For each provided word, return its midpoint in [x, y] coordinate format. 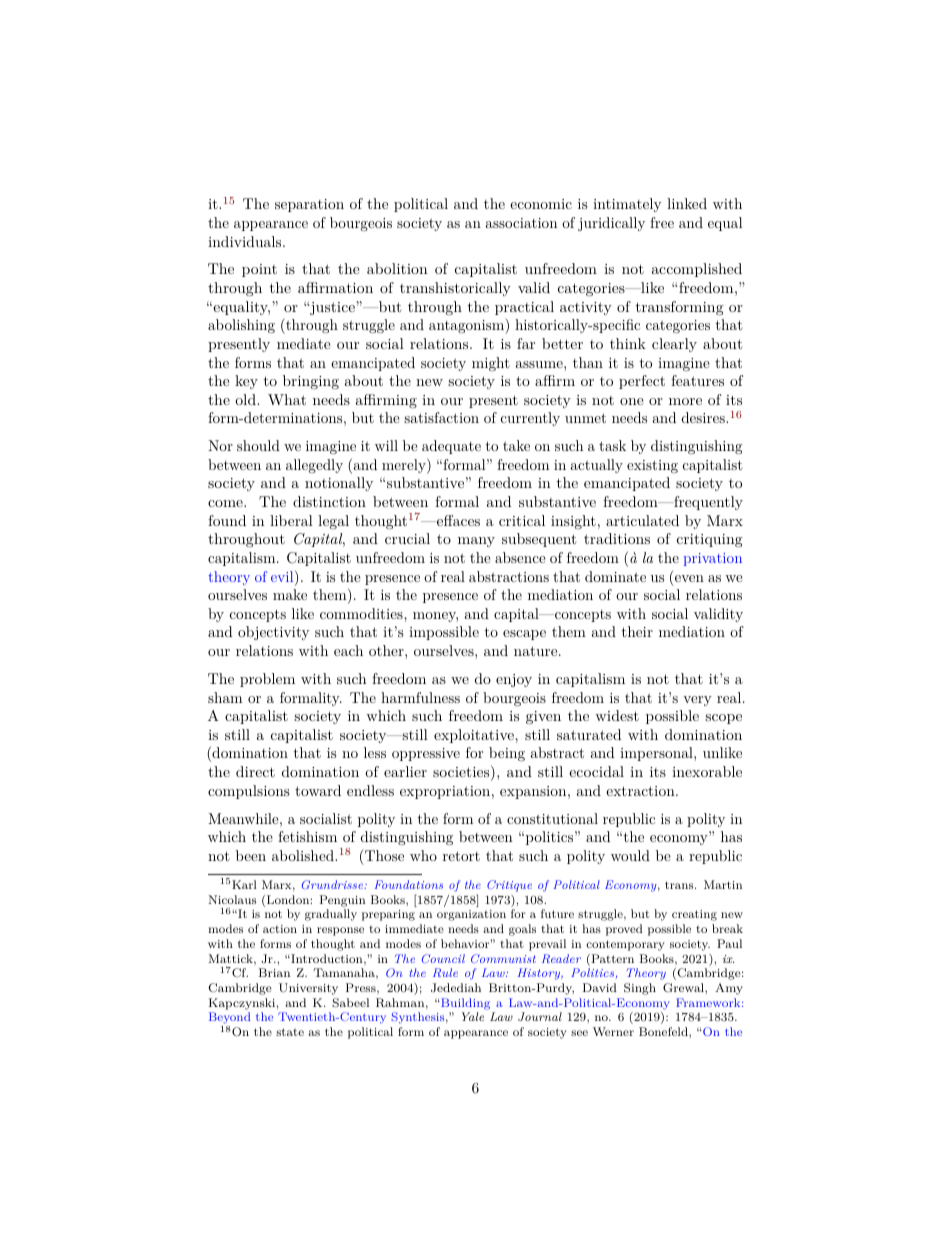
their [637, 631]
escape [524, 635]
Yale [473, 1016]
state [290, 1032]
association [521, 223]
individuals [246, 241]
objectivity [273, 633]
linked [687, 203]
